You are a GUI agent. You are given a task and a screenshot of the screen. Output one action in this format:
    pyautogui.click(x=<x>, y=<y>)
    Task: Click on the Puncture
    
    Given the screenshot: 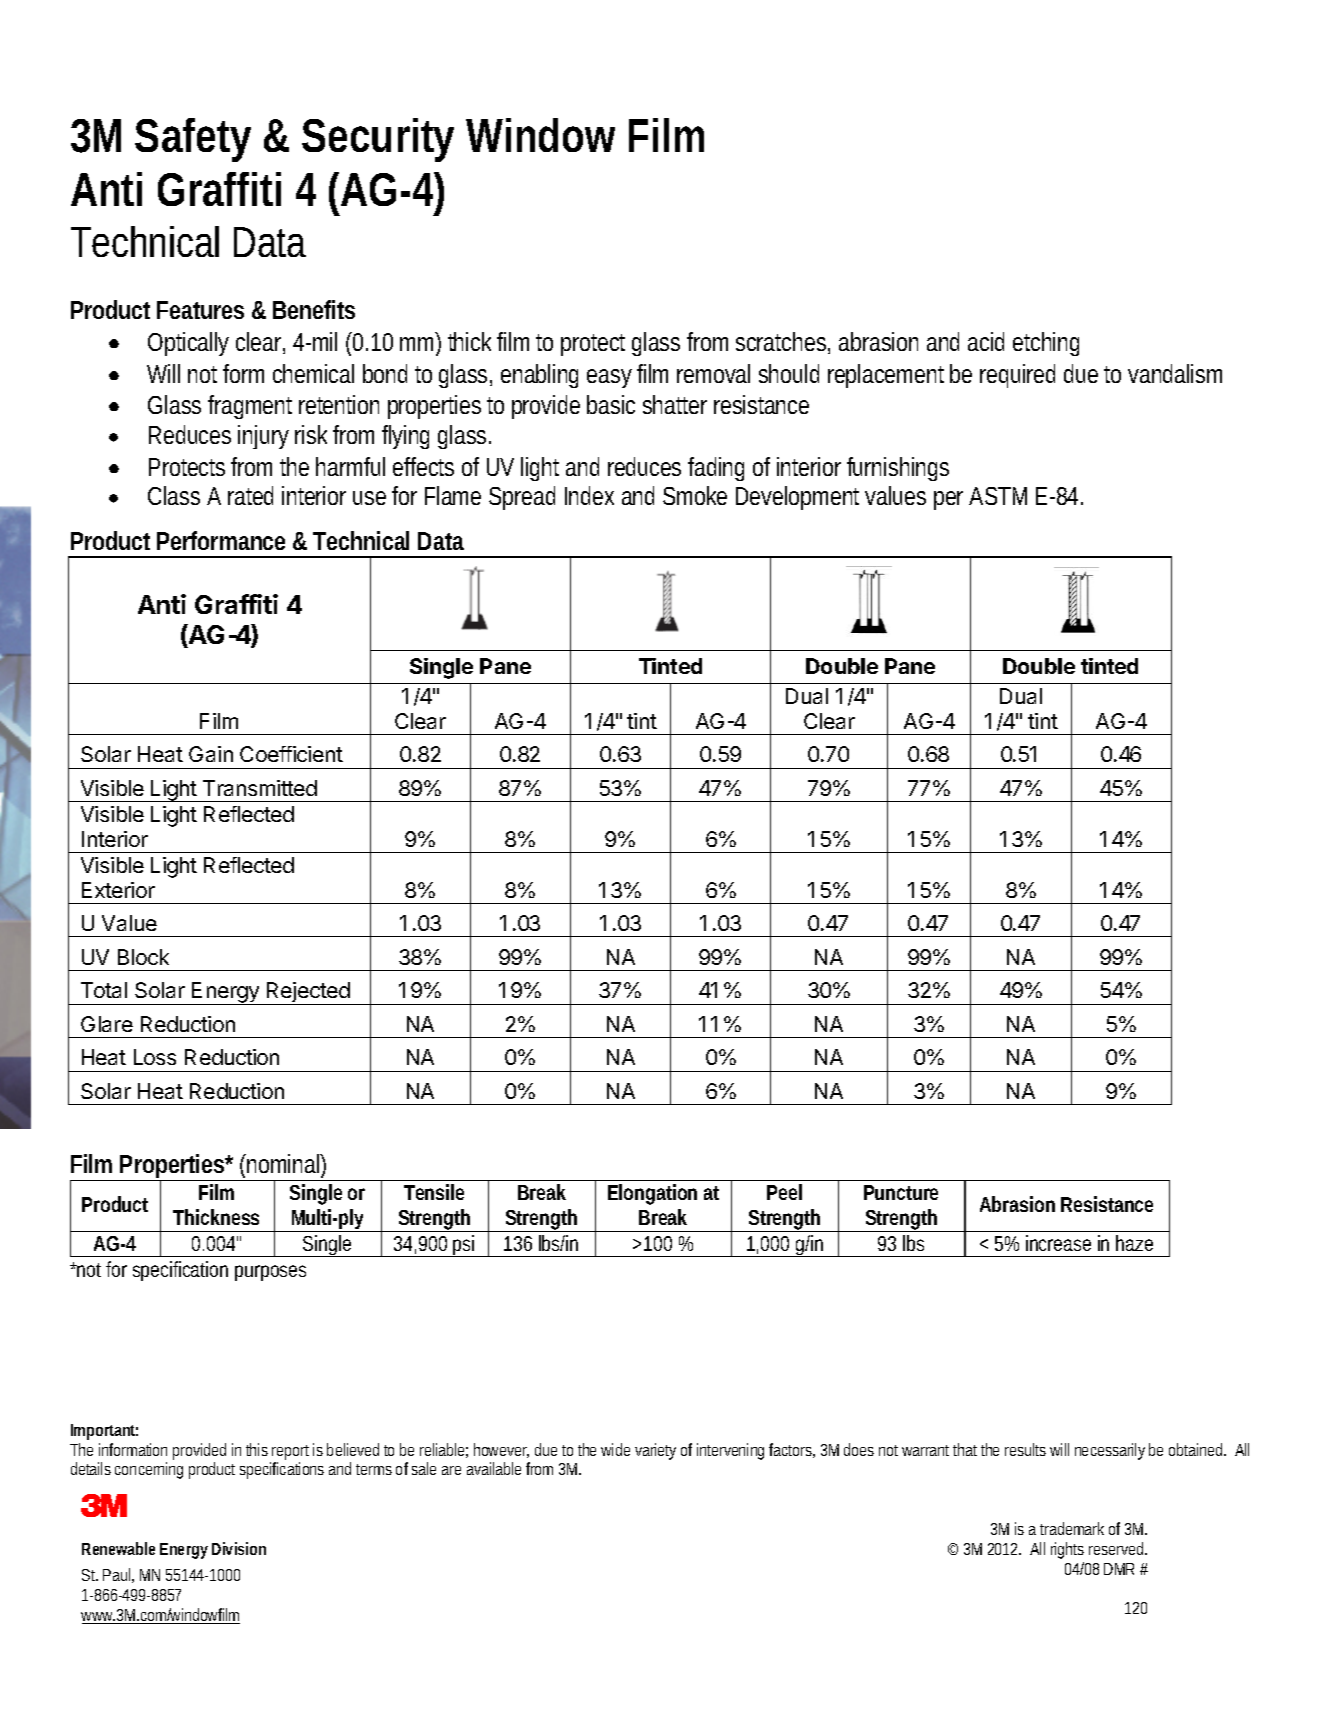 What is the action you would take?
    pyautogui.click(x=901, y=1192)
